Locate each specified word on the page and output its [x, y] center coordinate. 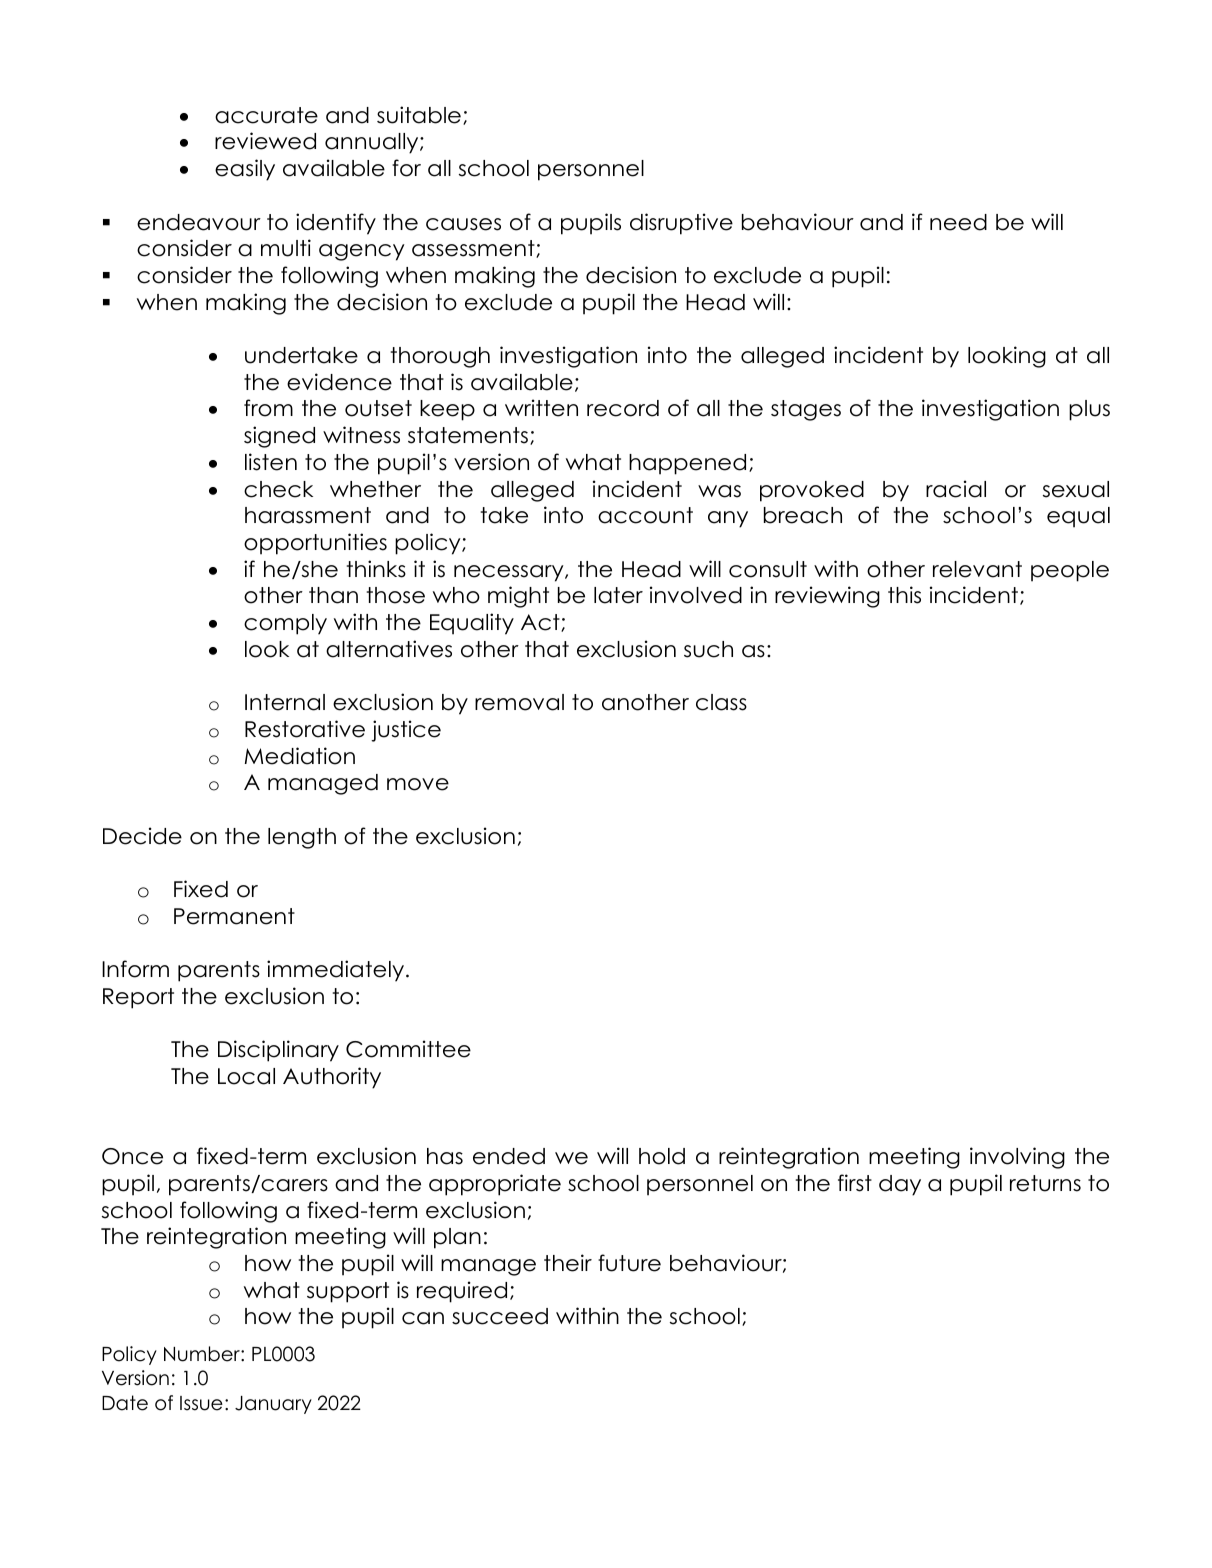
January [273, 1405]
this [904, 595]
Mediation [300, 756]
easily [245, 170]
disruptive [681, 224]
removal [519, 702]
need [958, 222]
